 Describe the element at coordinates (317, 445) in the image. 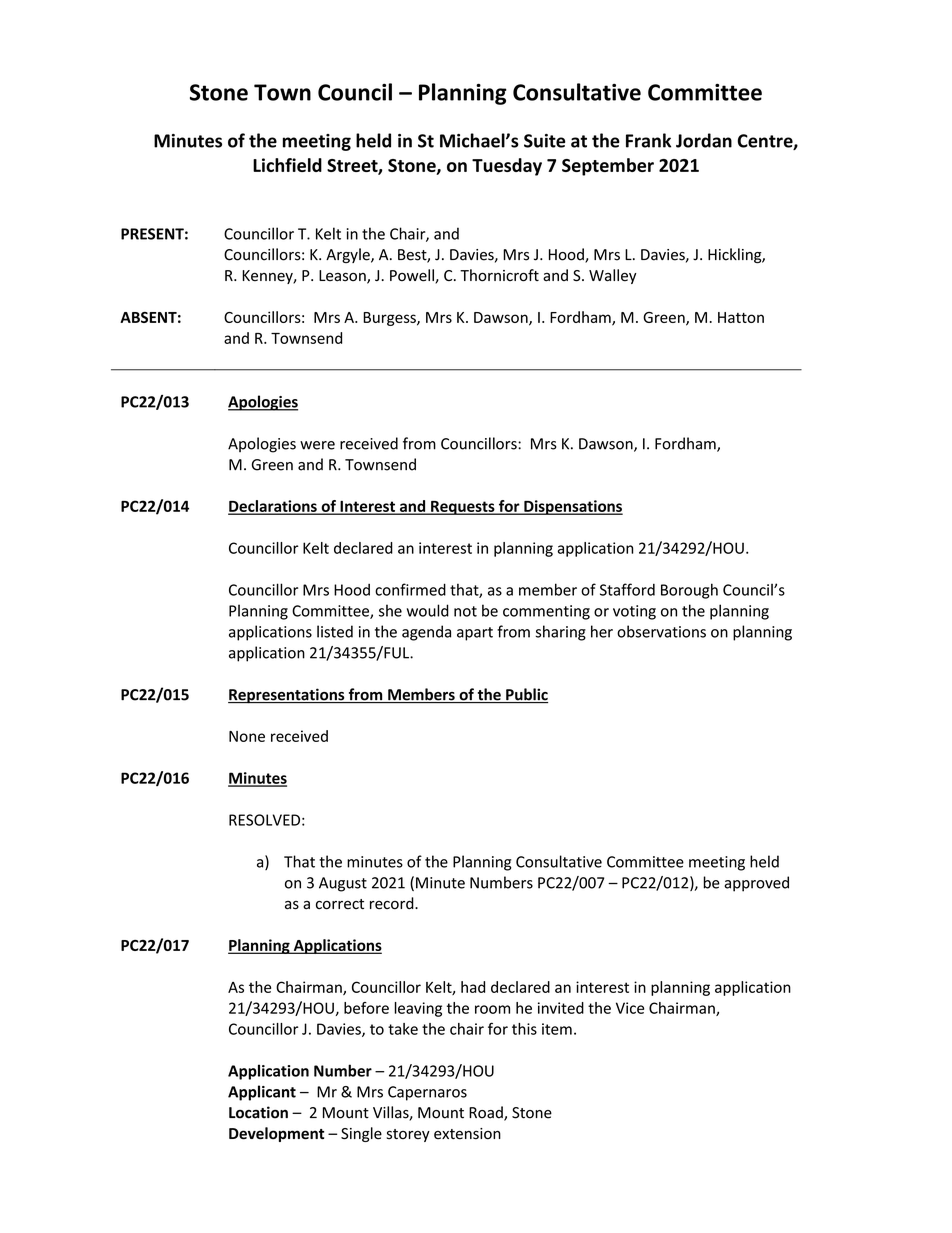

I see `were` at that location.
